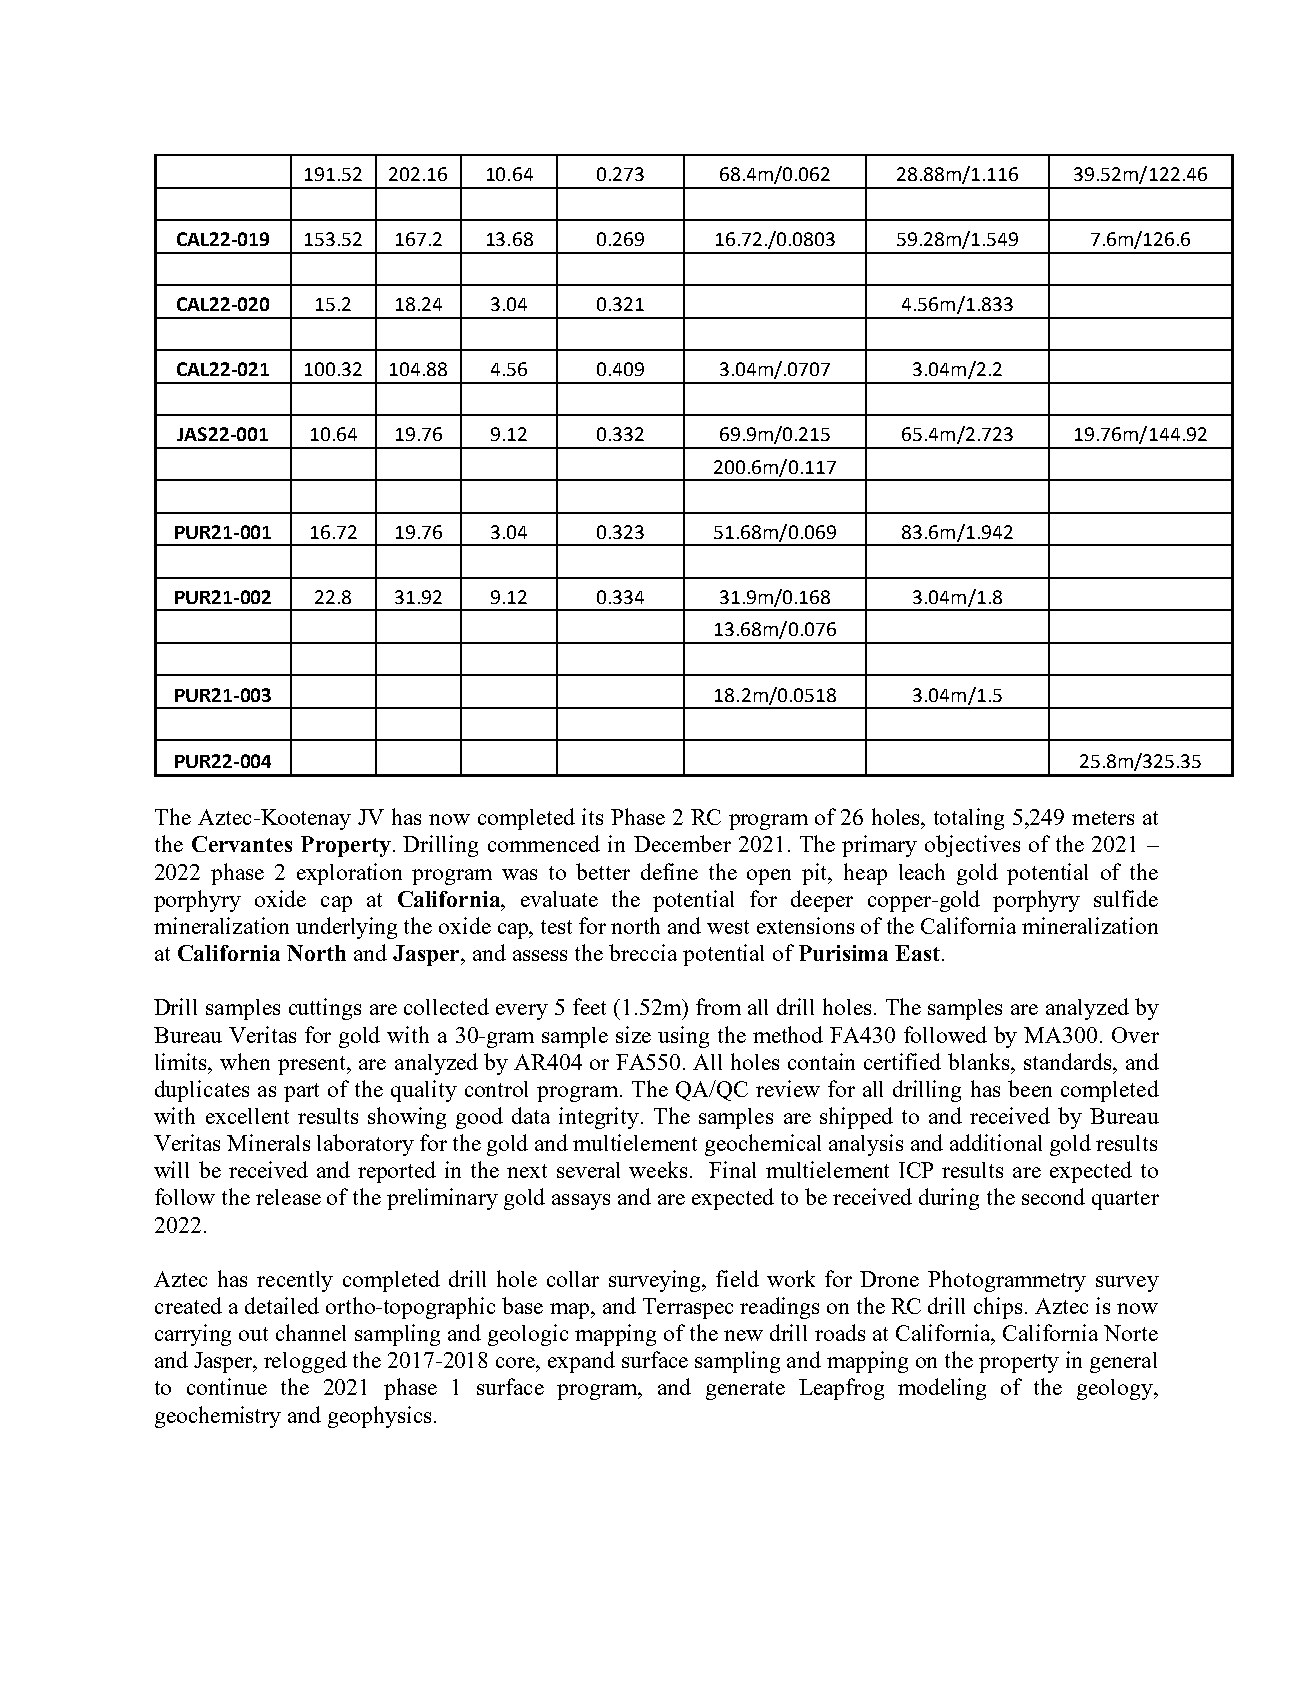 This screenshot has width=1313, height=1700. Describe the element at coordinates (573, 1279) in the screenshot. I see `collar` at that location.
